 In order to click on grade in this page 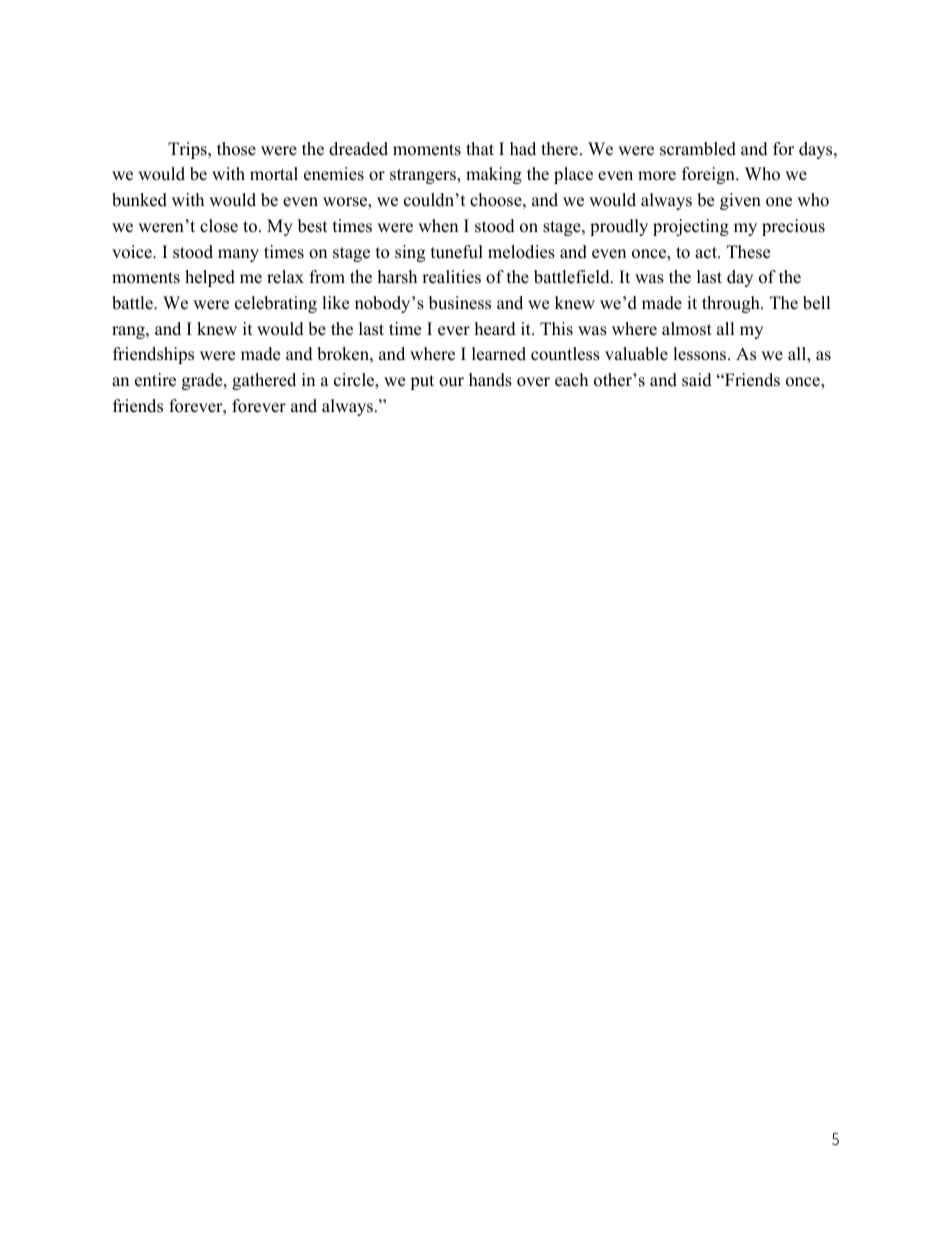, I will do `click(203, 381)`.
